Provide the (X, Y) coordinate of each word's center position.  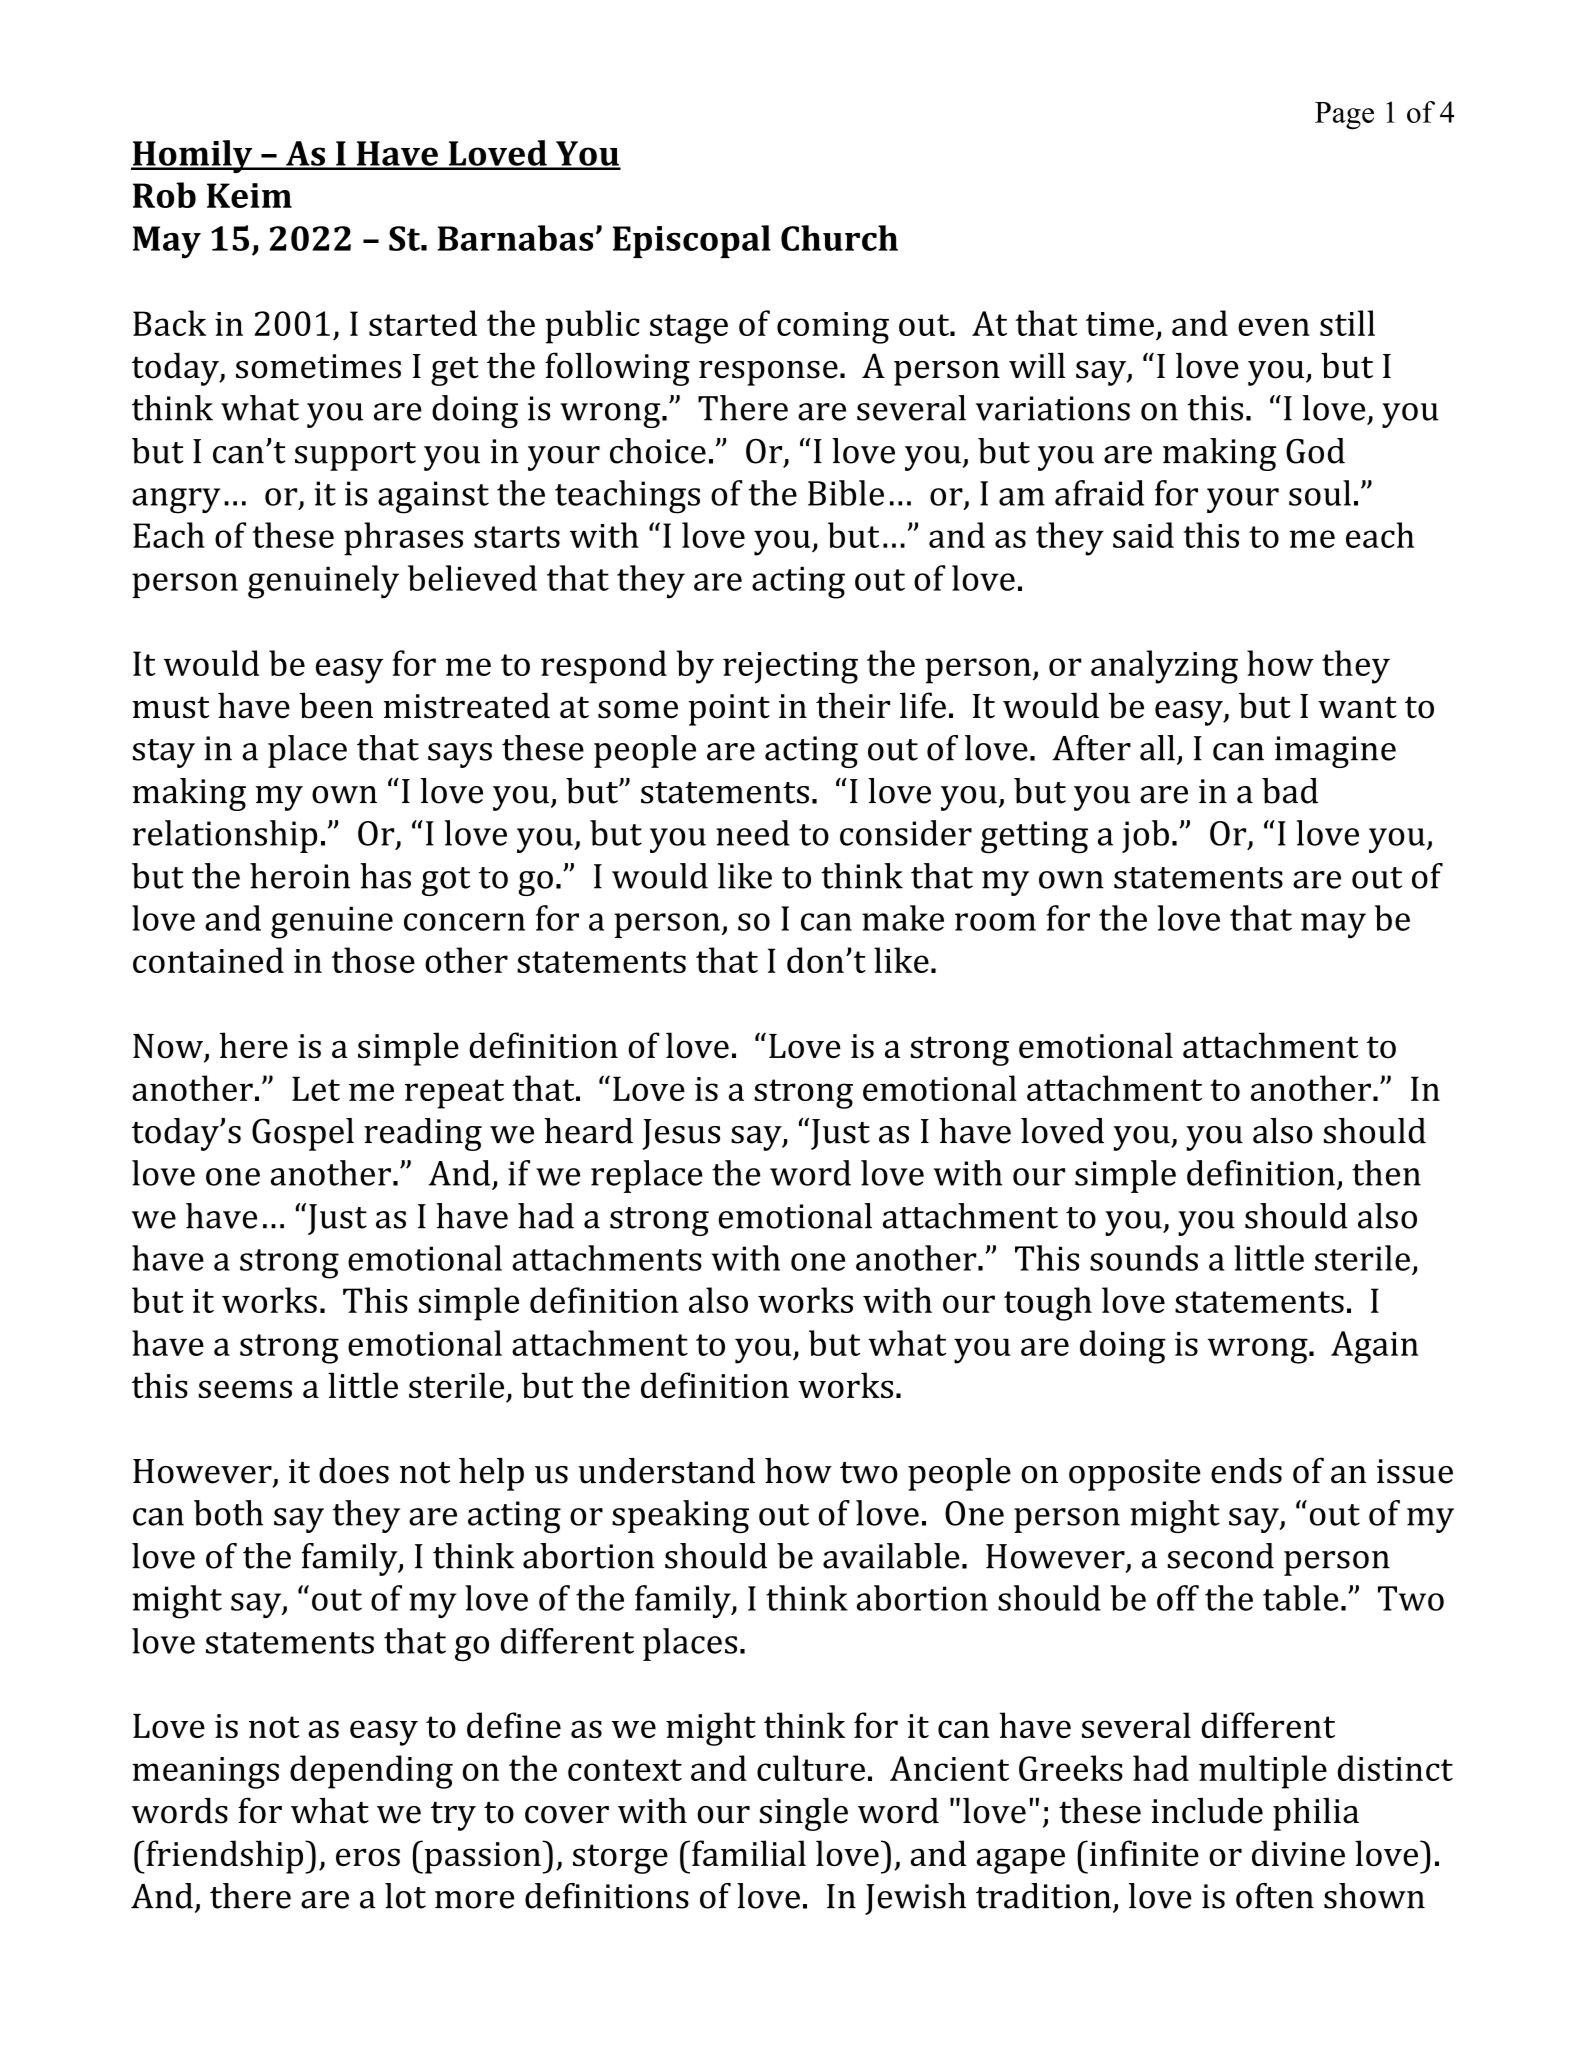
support (355, 456)
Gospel (303, 1134)
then (1386, 1173)
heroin (300, 876)
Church (839, 238)
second (1221, 1556)
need (753, 833)
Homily (193, 156)
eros (368, 1857)
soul (1320, 493)
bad (1290, 791)
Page (1344, 116)
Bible (846, 493)
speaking (680, 1516)
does (354, 1471)
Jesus (681, 1134)
